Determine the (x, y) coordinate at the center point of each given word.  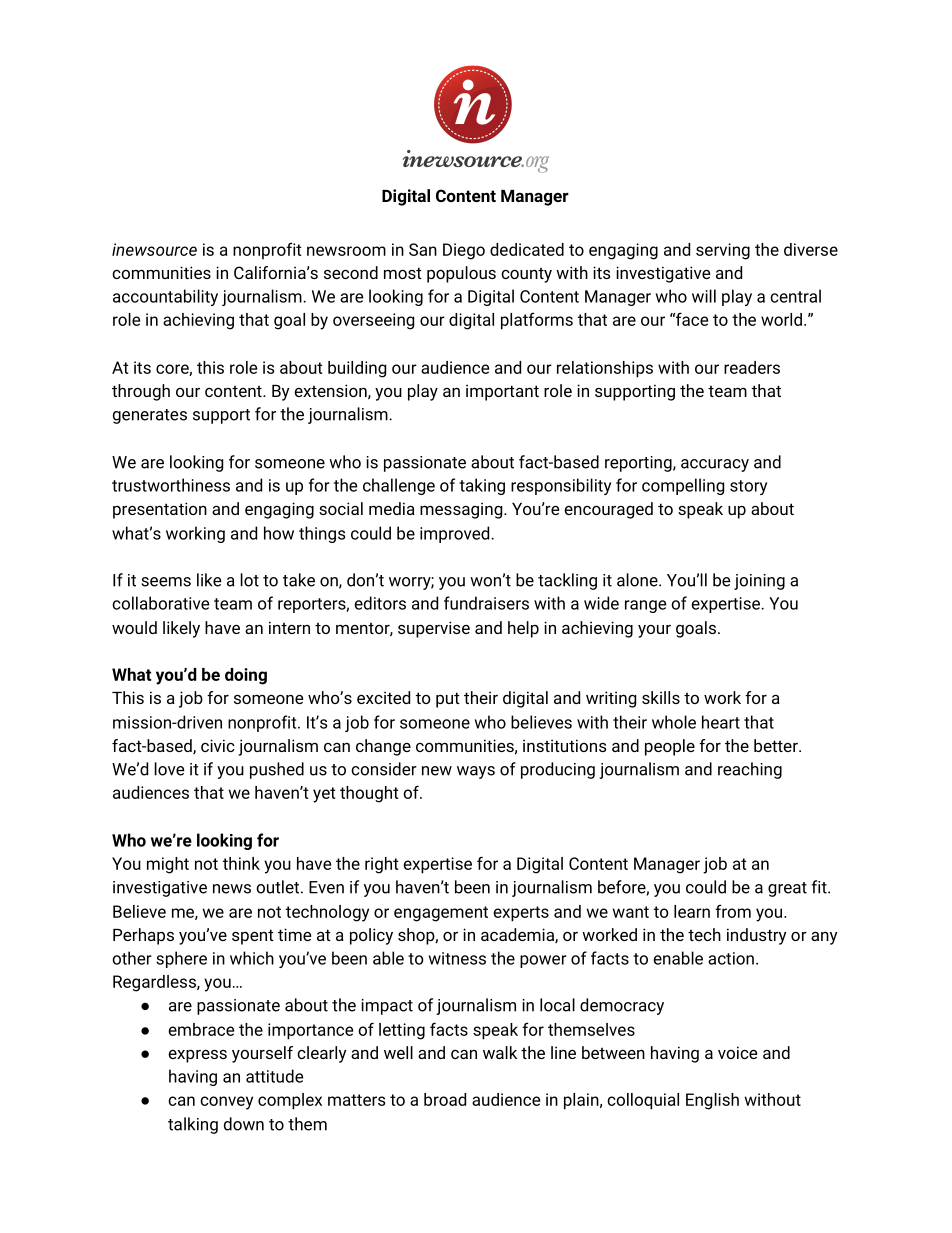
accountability (165, 297)
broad (445, 1099)
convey (226, 1103)
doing (246, 676)
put (448, 700)
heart (721, 722)
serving (723, 251)
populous (461, 274)
